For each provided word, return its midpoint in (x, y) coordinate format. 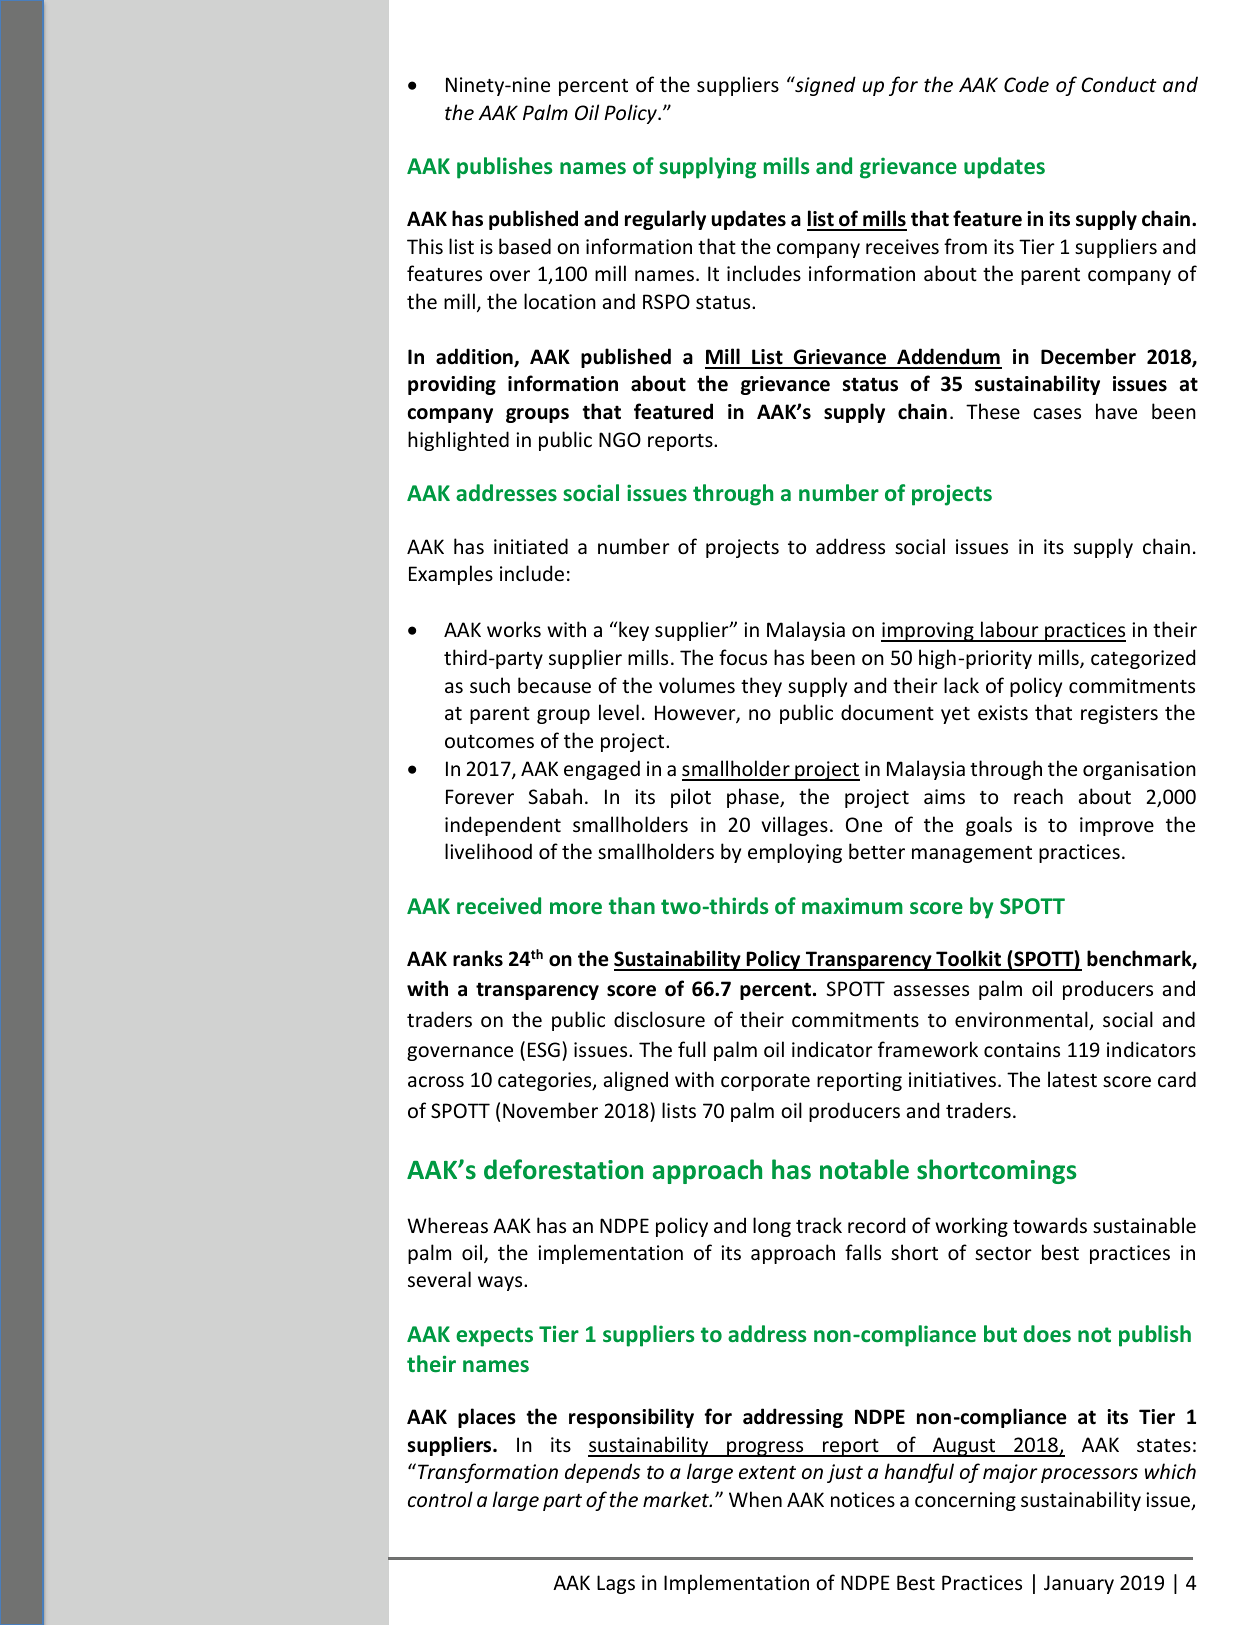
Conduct (1118, 84)
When (755, 1499)
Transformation (488, 1473)
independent (503, 826)
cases (1057, 413)
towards (1050, 1225)
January (1079, 1584)
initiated (531, 546)
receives (902, 247)
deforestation (563, 1169)
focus (743, 657)
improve (1117, 826)
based (525, 246)
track (819, 1225)
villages (795, 826)
